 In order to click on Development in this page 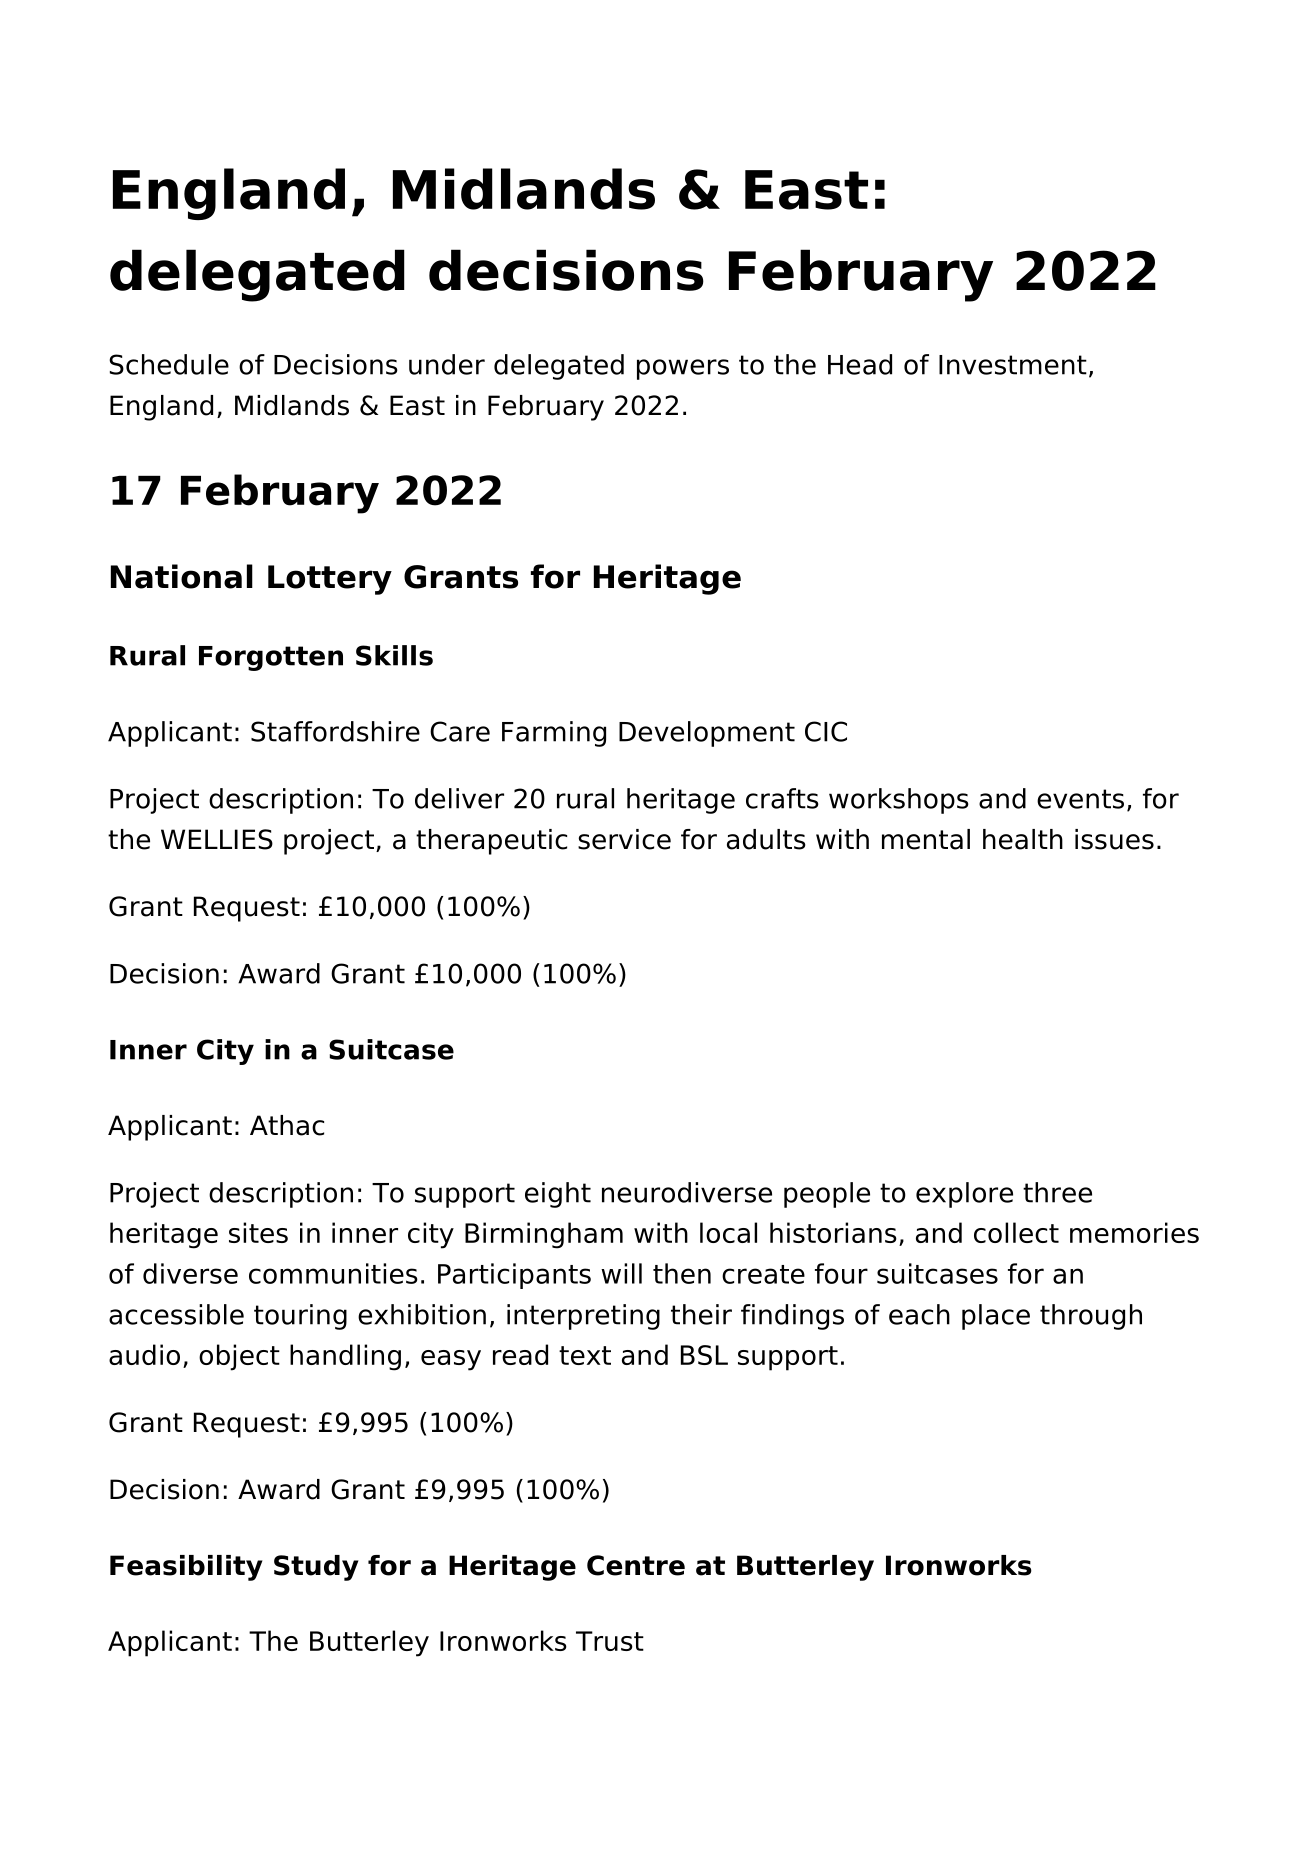, I will do `click(707, 734)`.
